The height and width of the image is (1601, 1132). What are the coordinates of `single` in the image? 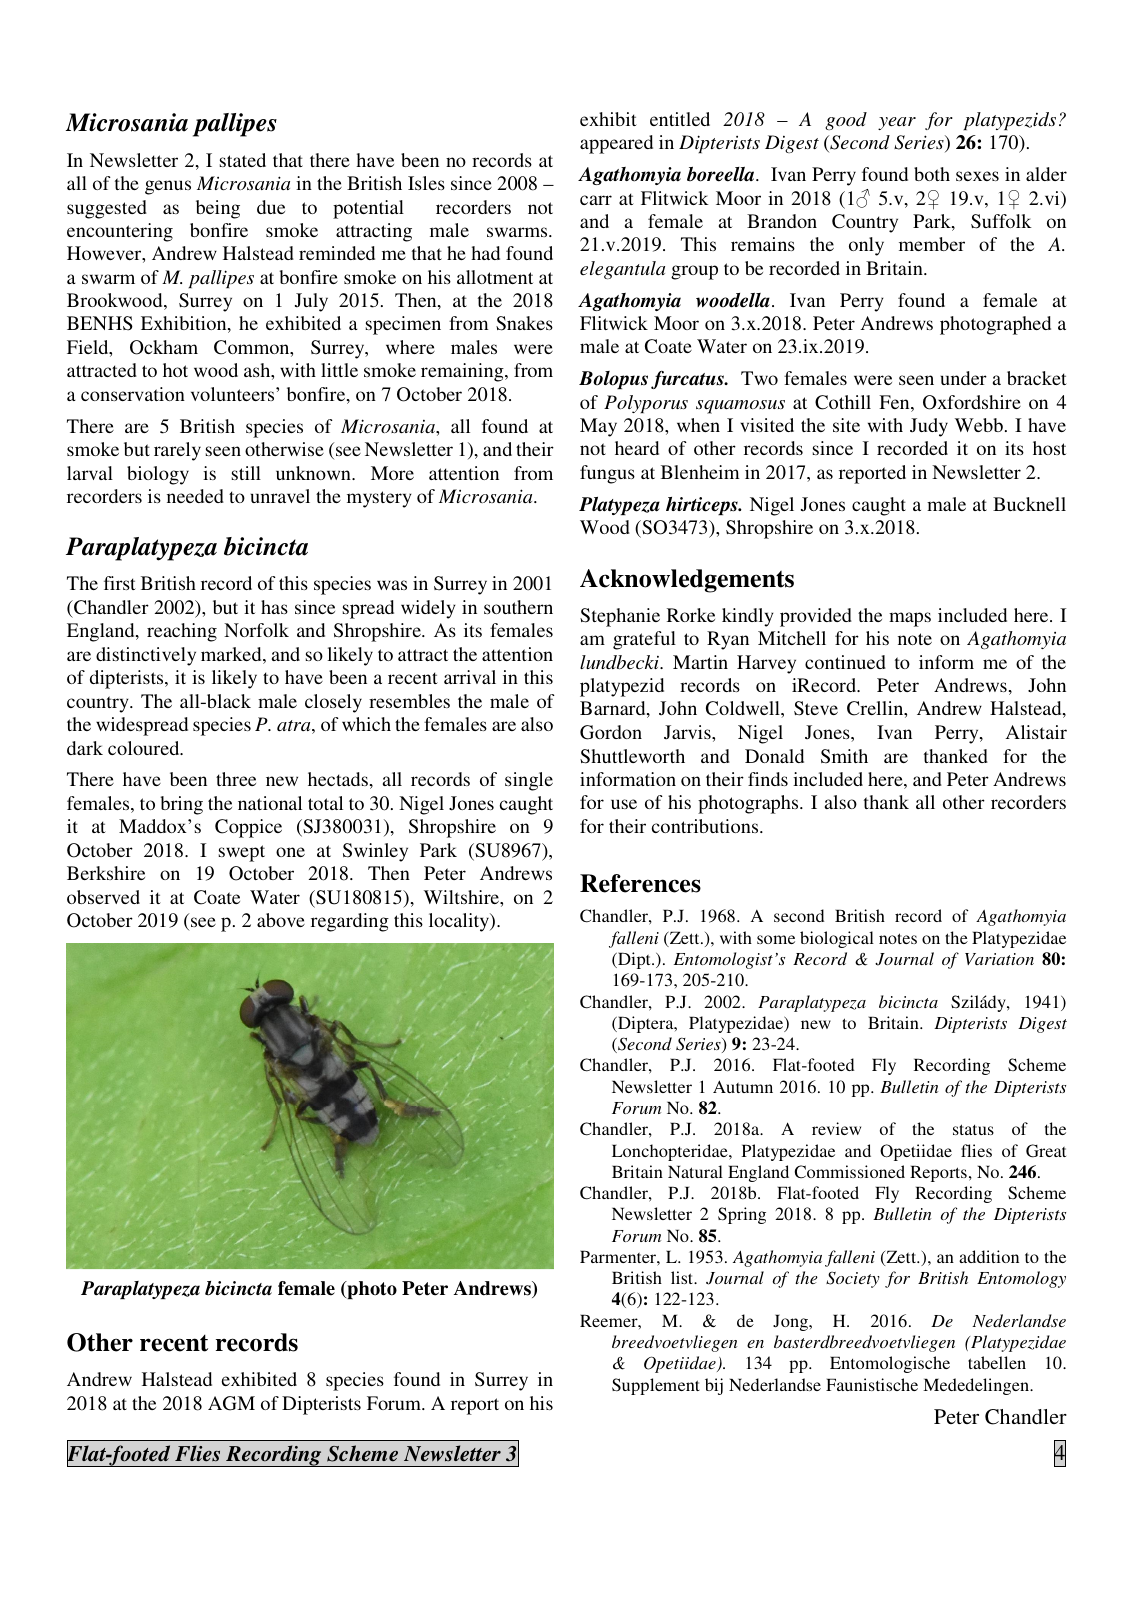 It's located at (529, 781).
